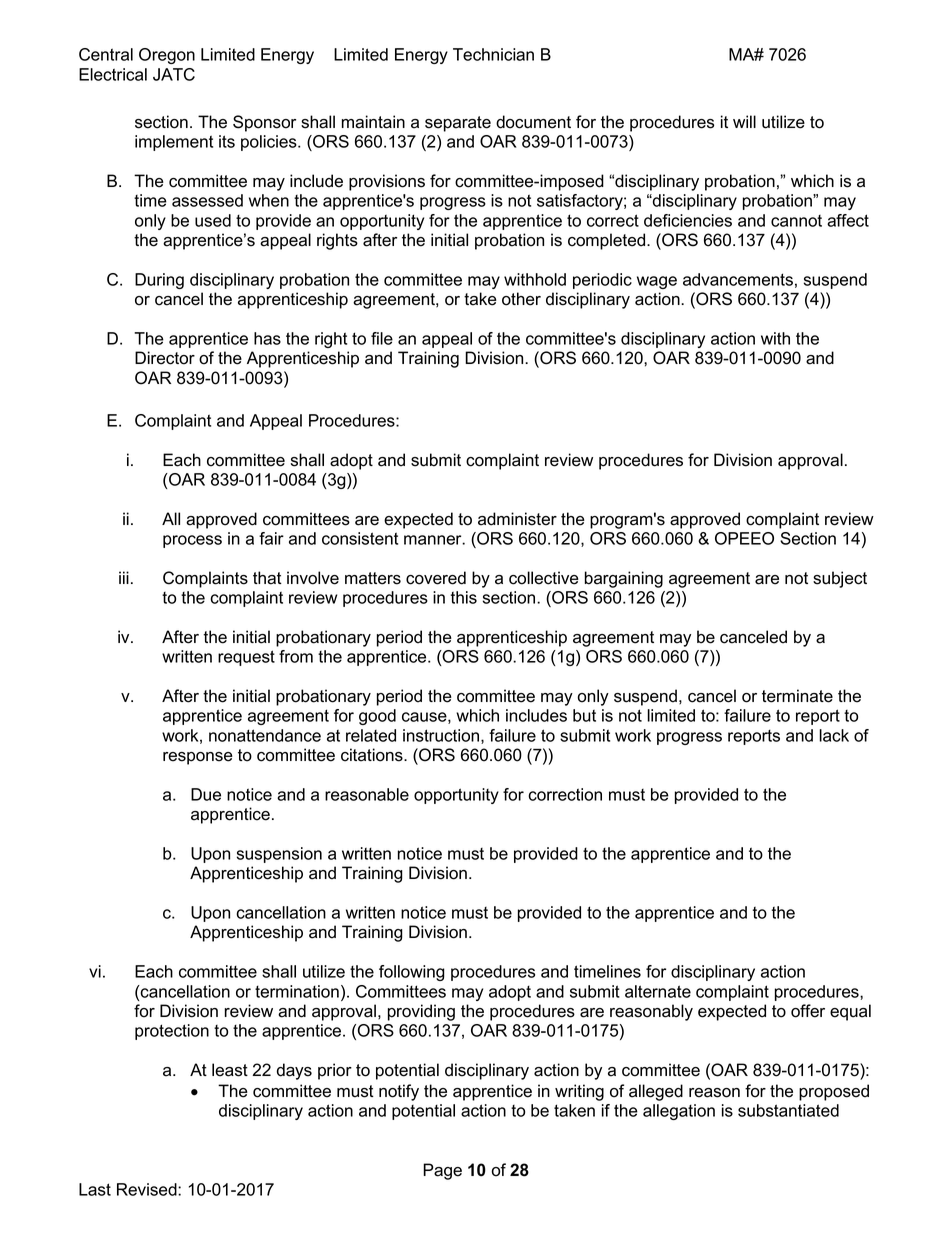  Describe the element at coordinates (167, 56) in the document. I see `Oregon` at that location.
